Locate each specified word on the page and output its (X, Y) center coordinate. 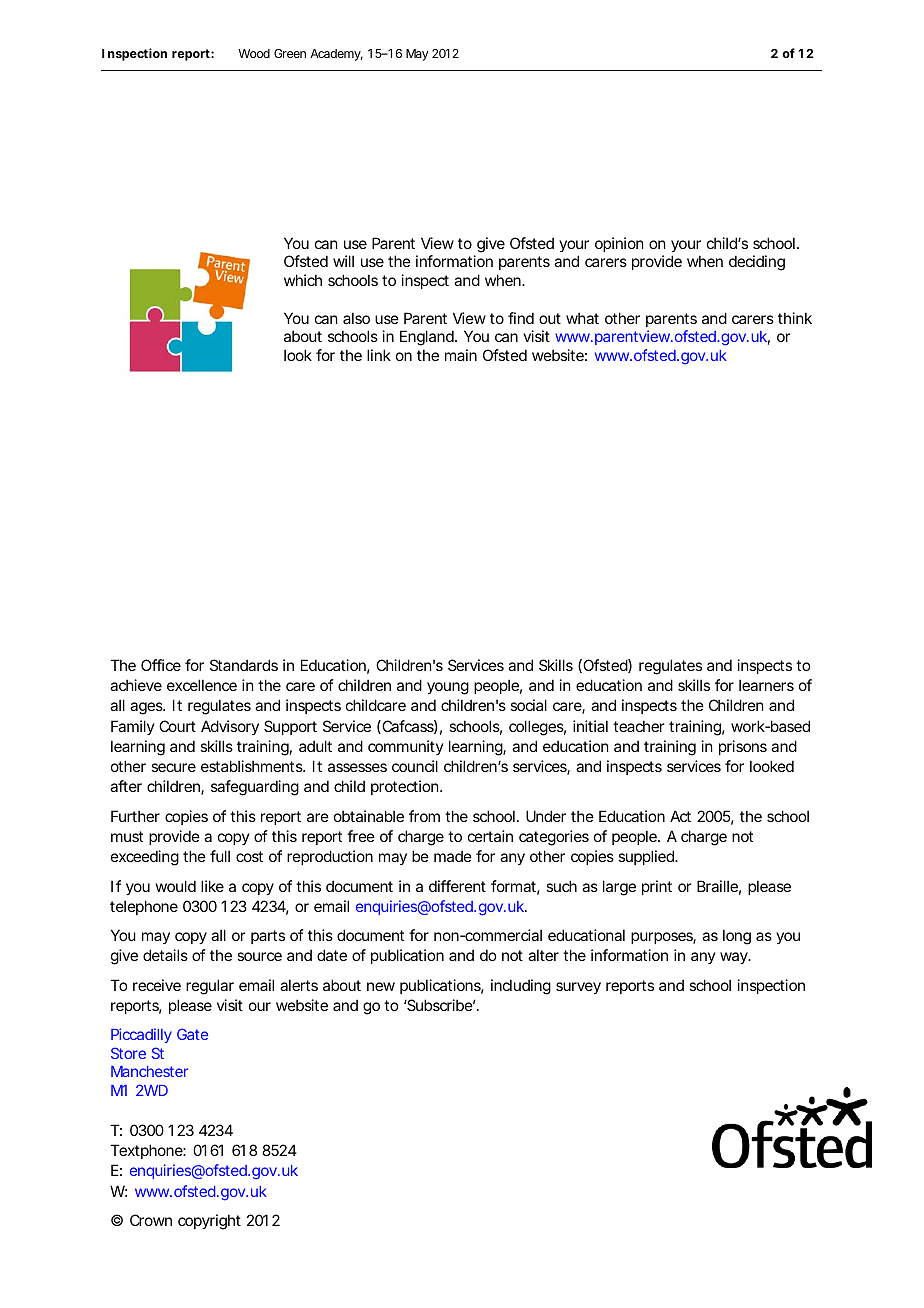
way (734, 958)
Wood (254, 53)
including (521, 987)
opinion (619, 244)
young (448, 688)
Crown (151, 1220)
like (212, 886)
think (795, 318)
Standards (244, 665)
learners (766, 685)
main (461, 355)
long (737, 937)
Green (290, 53)
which (303, 280)
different (457, 886)
